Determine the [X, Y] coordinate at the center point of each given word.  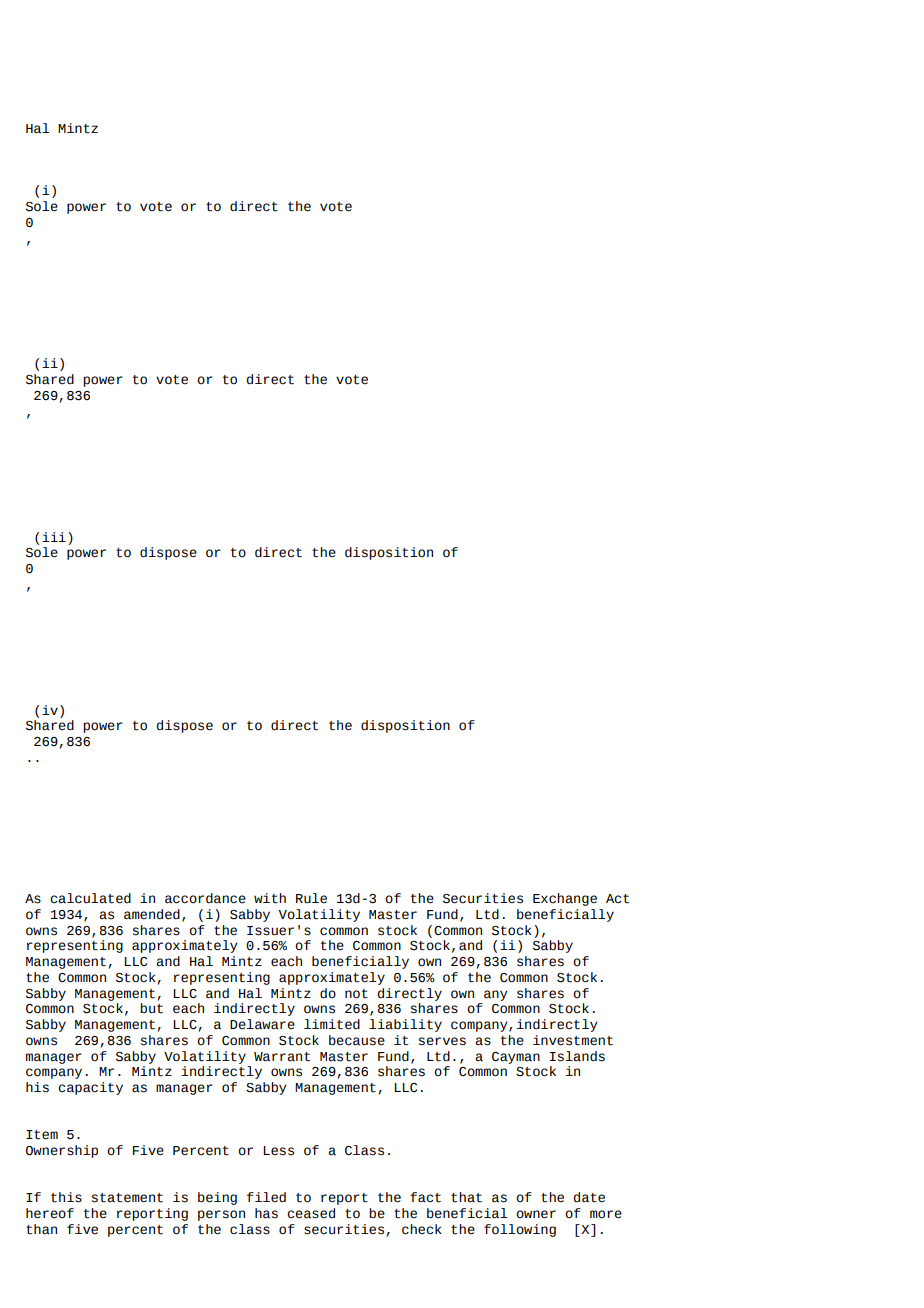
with [270, 898]
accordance [205, 898]
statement [127, 1198]
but [151, 1008]
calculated [90, 898]
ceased [311, 1213]
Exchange [565, 899]
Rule [311, 898]
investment [573, 1040]
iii [54, 537]
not [356, 994]
